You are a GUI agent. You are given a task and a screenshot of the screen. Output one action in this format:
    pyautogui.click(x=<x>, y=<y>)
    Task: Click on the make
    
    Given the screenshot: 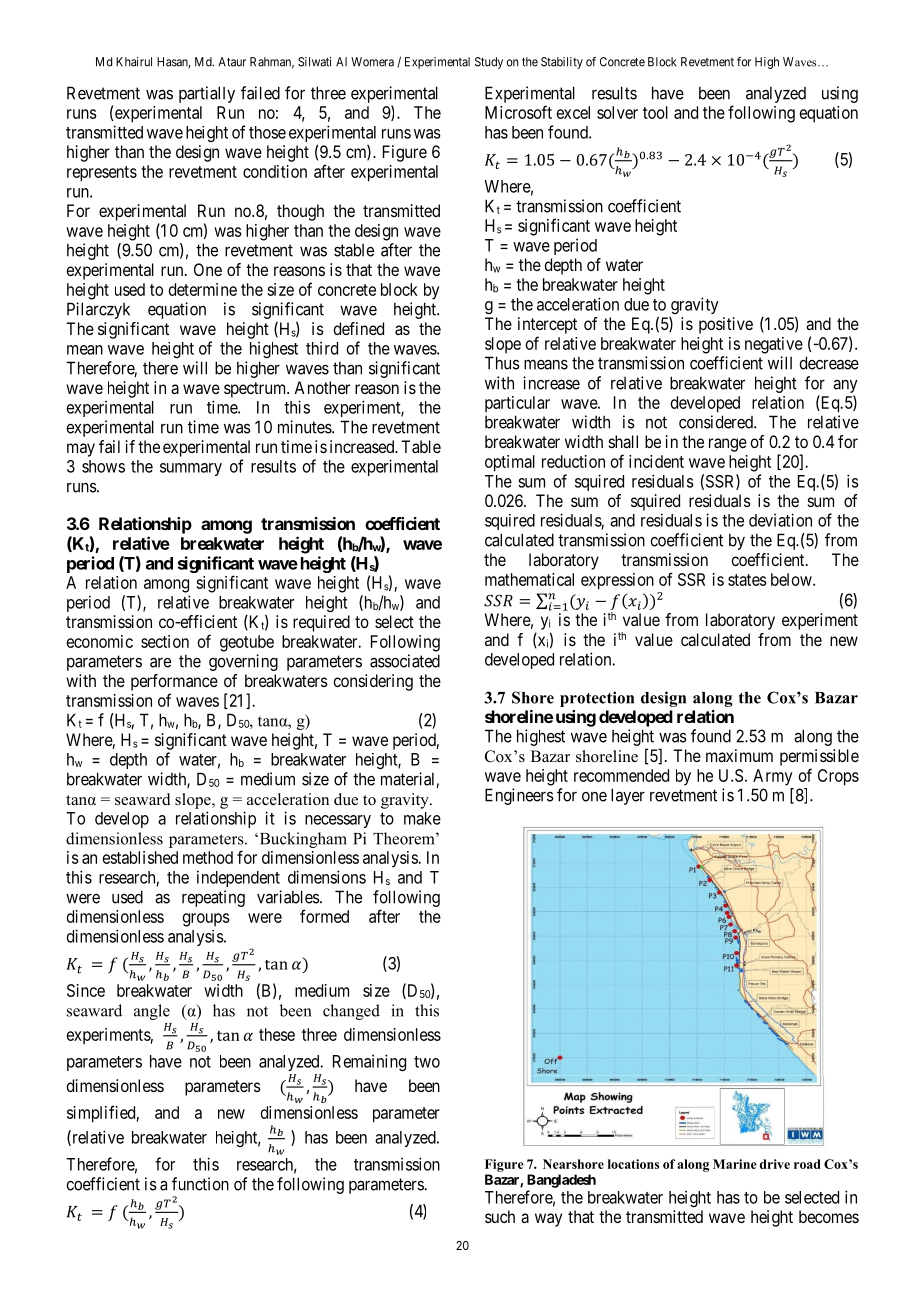 What is the action you would take?
    pyautogui.click(x=422, y=818)
